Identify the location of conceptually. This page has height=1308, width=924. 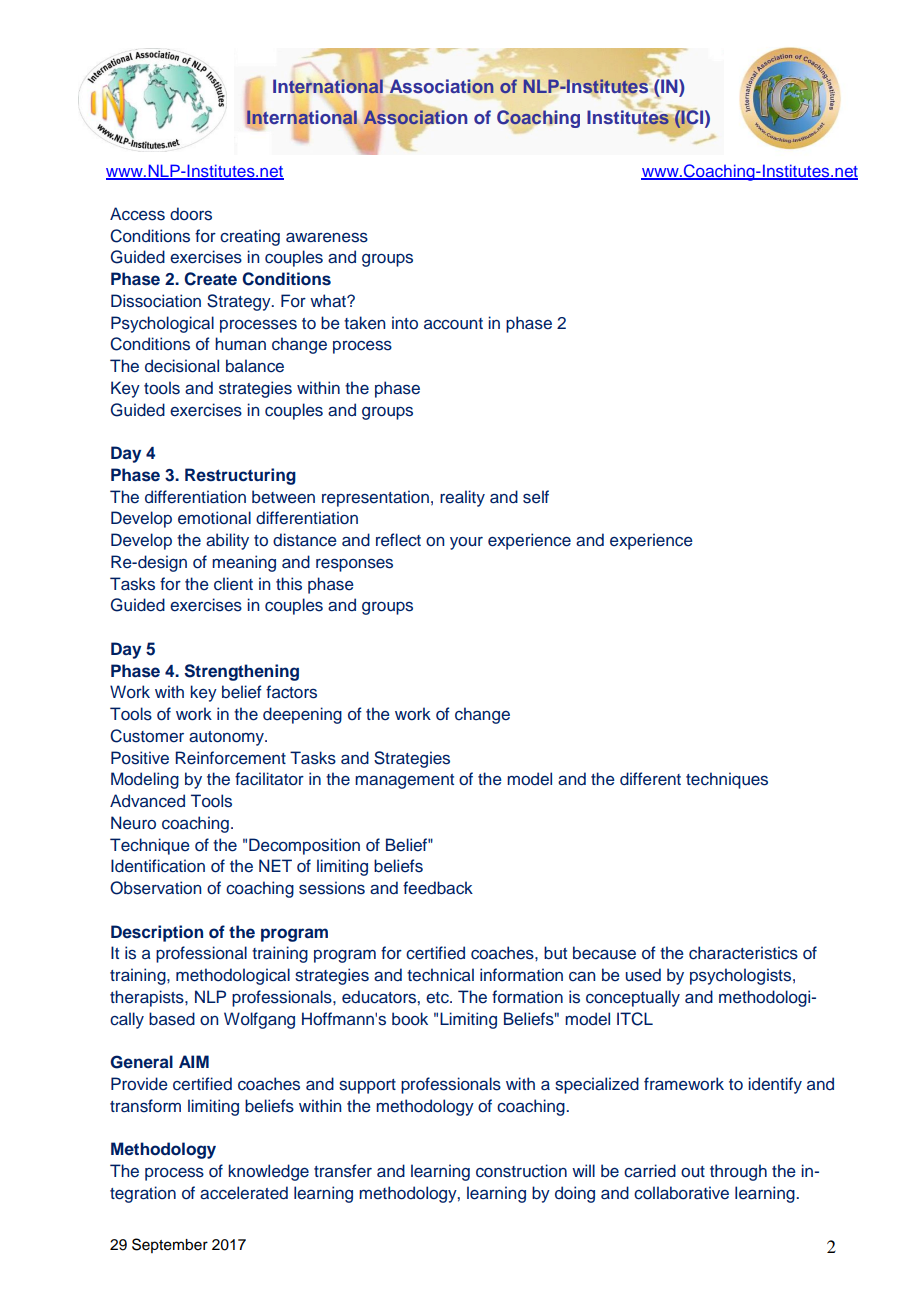
(633, 998).
